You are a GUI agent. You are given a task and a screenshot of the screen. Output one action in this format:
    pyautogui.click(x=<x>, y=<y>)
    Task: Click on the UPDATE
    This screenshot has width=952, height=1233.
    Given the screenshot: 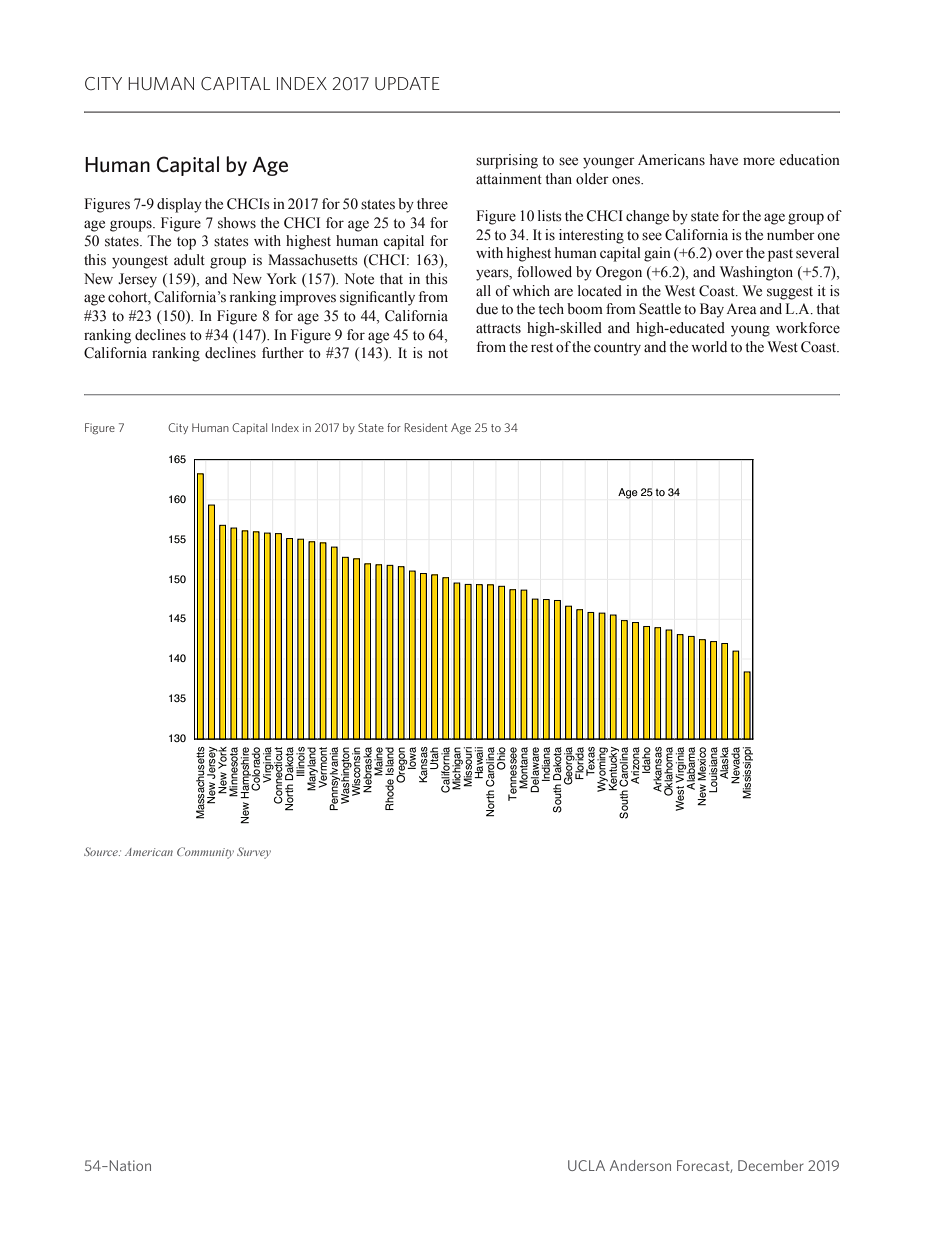 What is the action you would take?
    pyautogui.click(x=407, y=83)
